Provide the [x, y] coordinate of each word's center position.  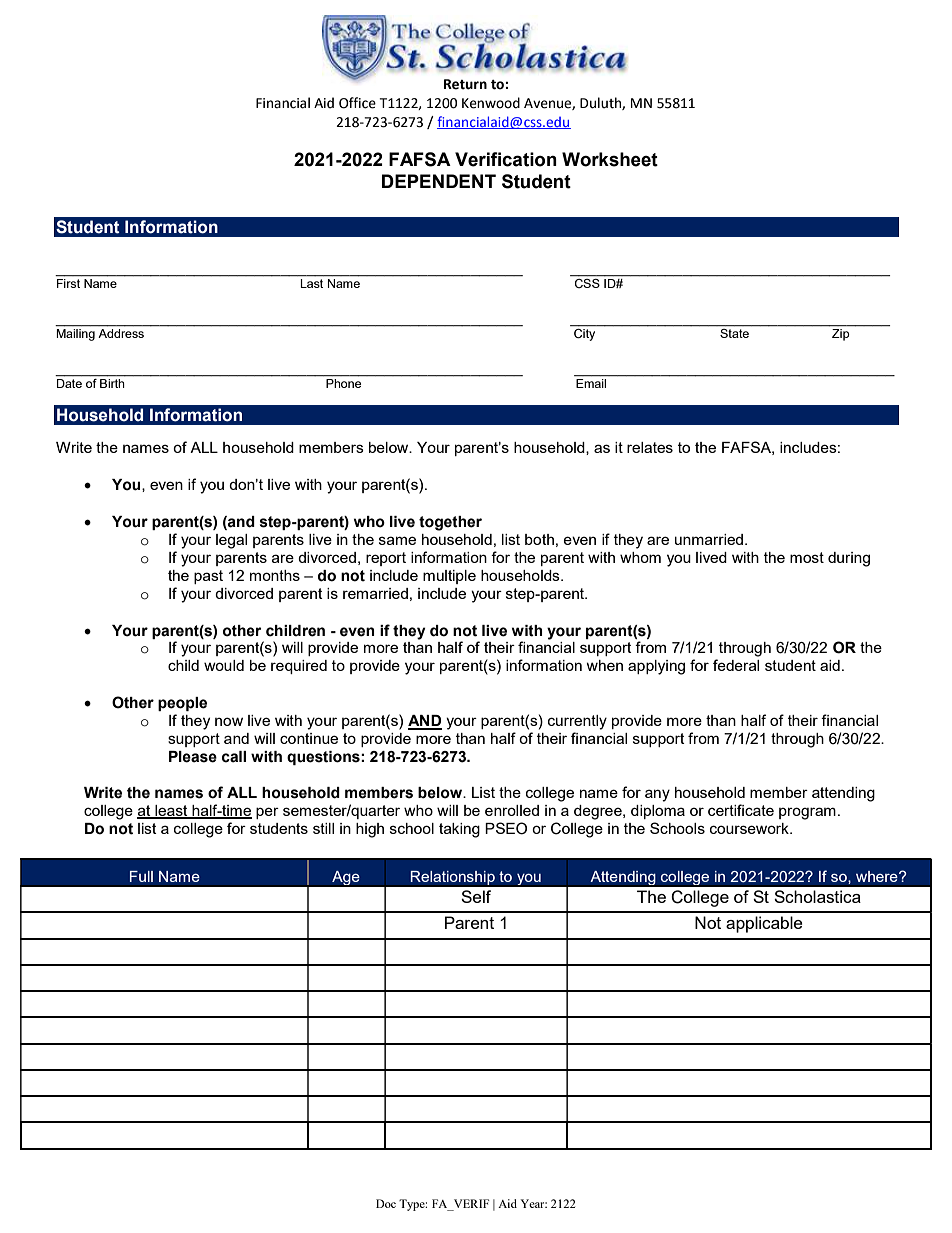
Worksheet [610, 159]
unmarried [710, 539]
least [171, 811]
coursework [750, 828]
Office [357, 103]
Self [476, 896]
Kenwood [491, 103]
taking [459, 830]
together [450, 523]
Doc [386, 1203]
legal [231, 541]
